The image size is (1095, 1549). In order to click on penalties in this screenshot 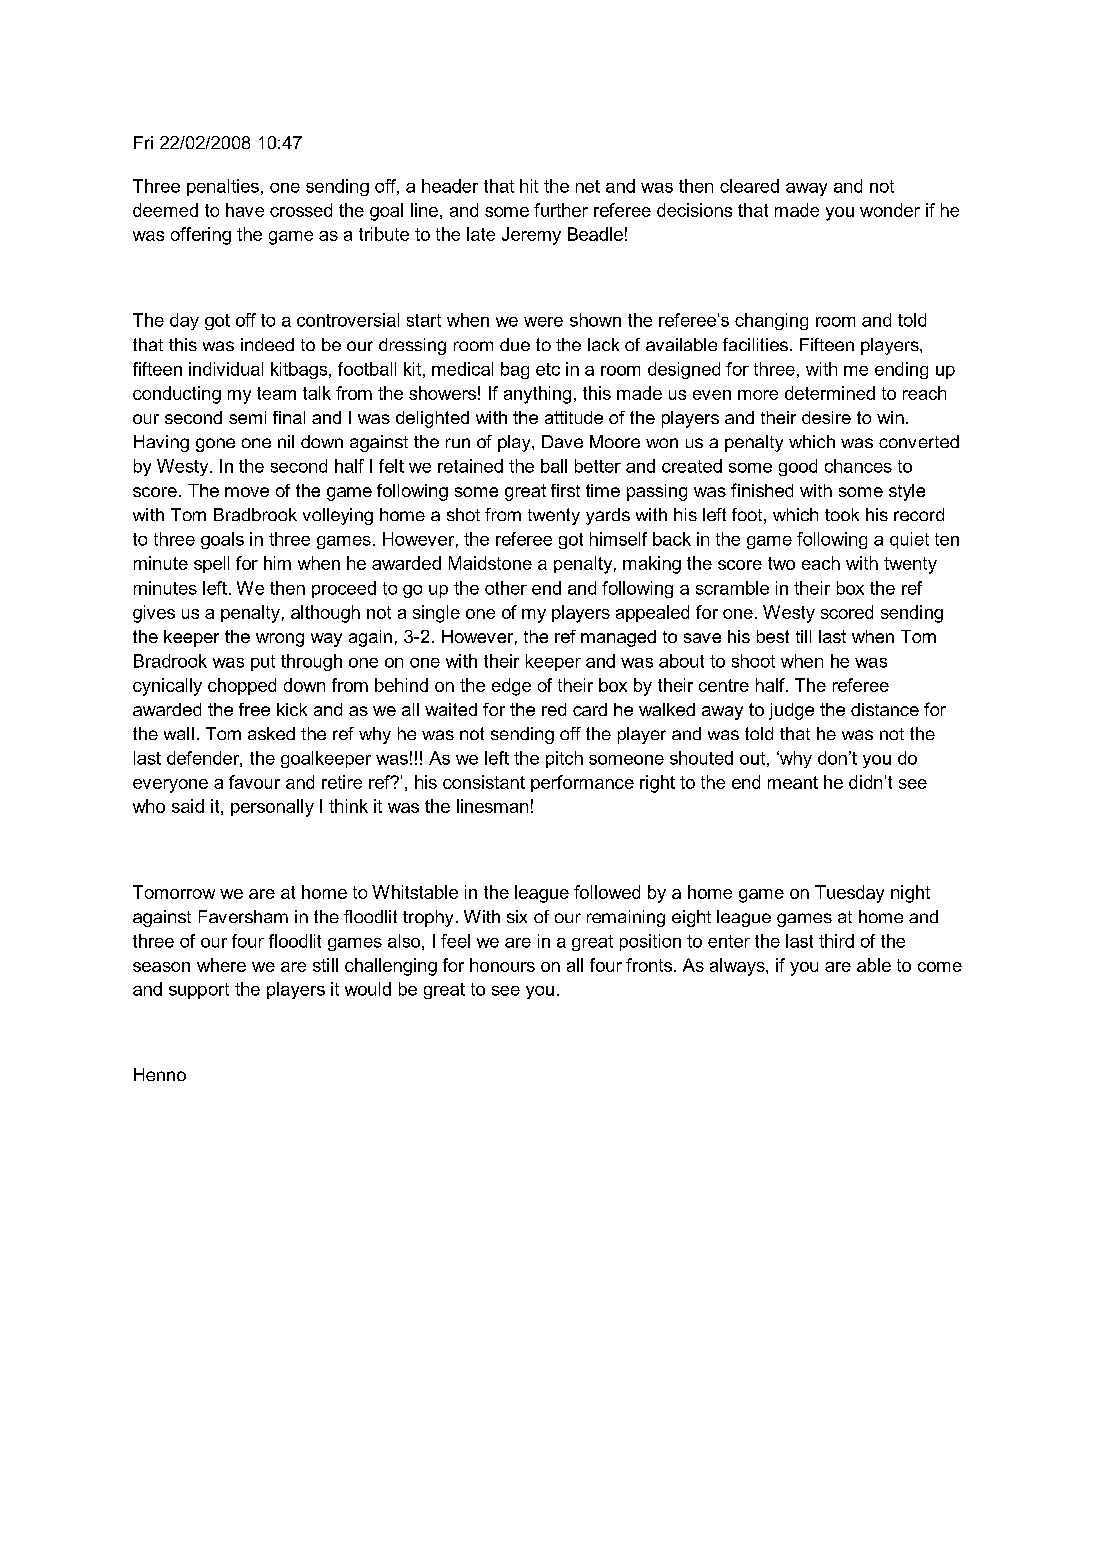, I will do `click(223, 187)`.
